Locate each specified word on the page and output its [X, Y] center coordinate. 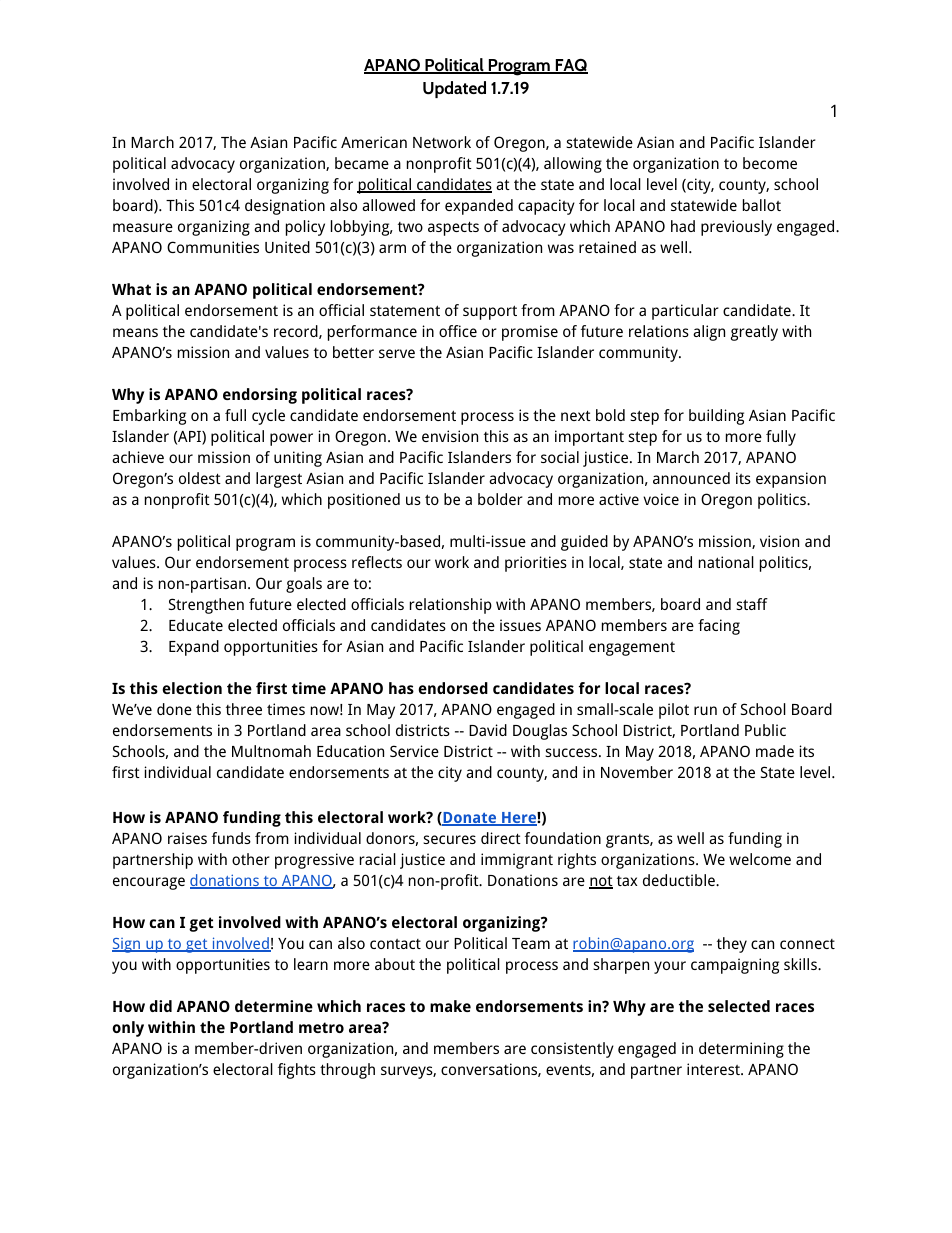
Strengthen [206, 606]
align [709, 333]
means [135, 332]
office [458, 331]
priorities [536, 564]
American [374, 142]
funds [231, 838]
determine [274, 1006]
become [770, 163]
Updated [454, 89]
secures [449, 839]
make [450, 1006]
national [726, 562]
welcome [760, 859]
